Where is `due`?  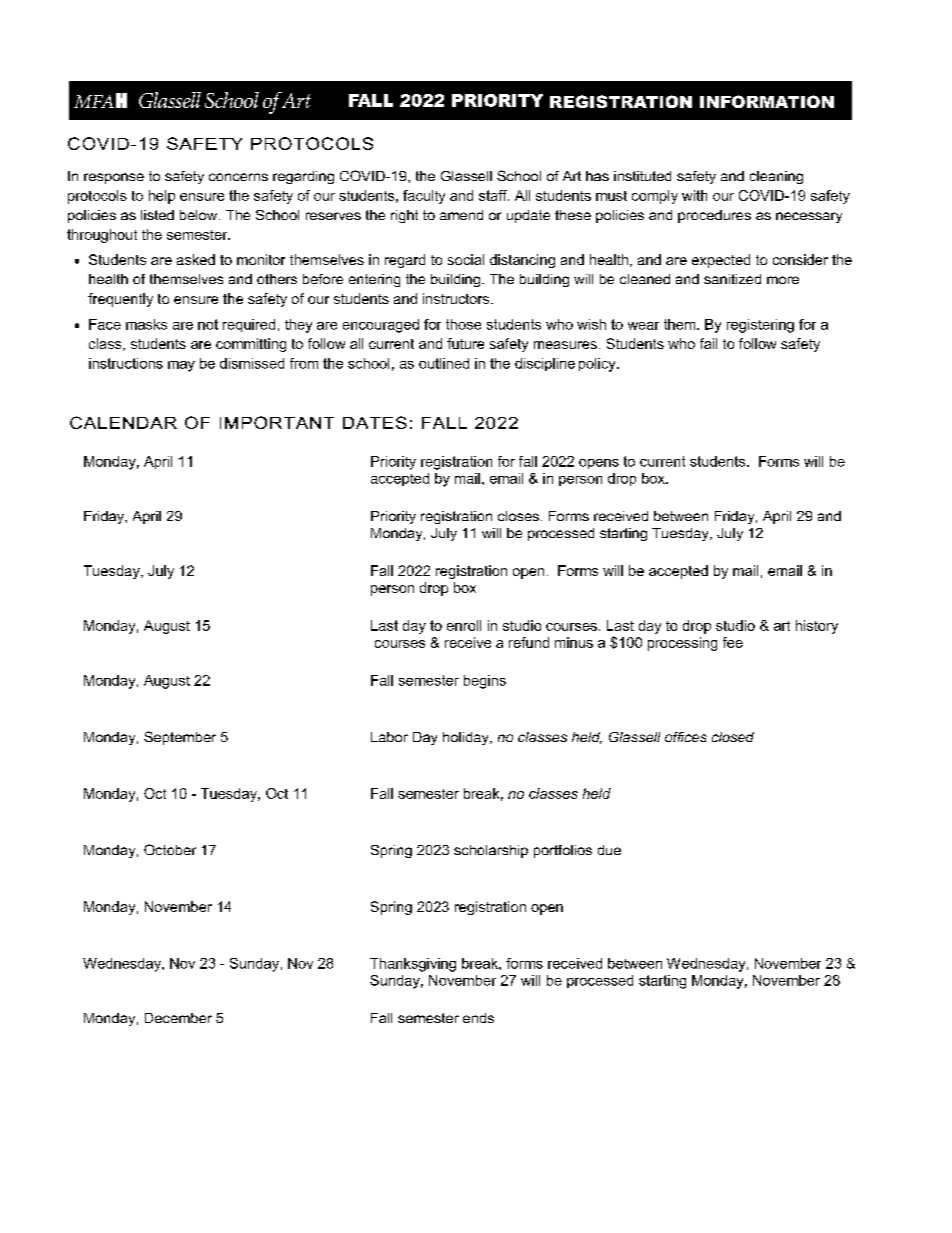
due is located at coordinates (609, 850).
